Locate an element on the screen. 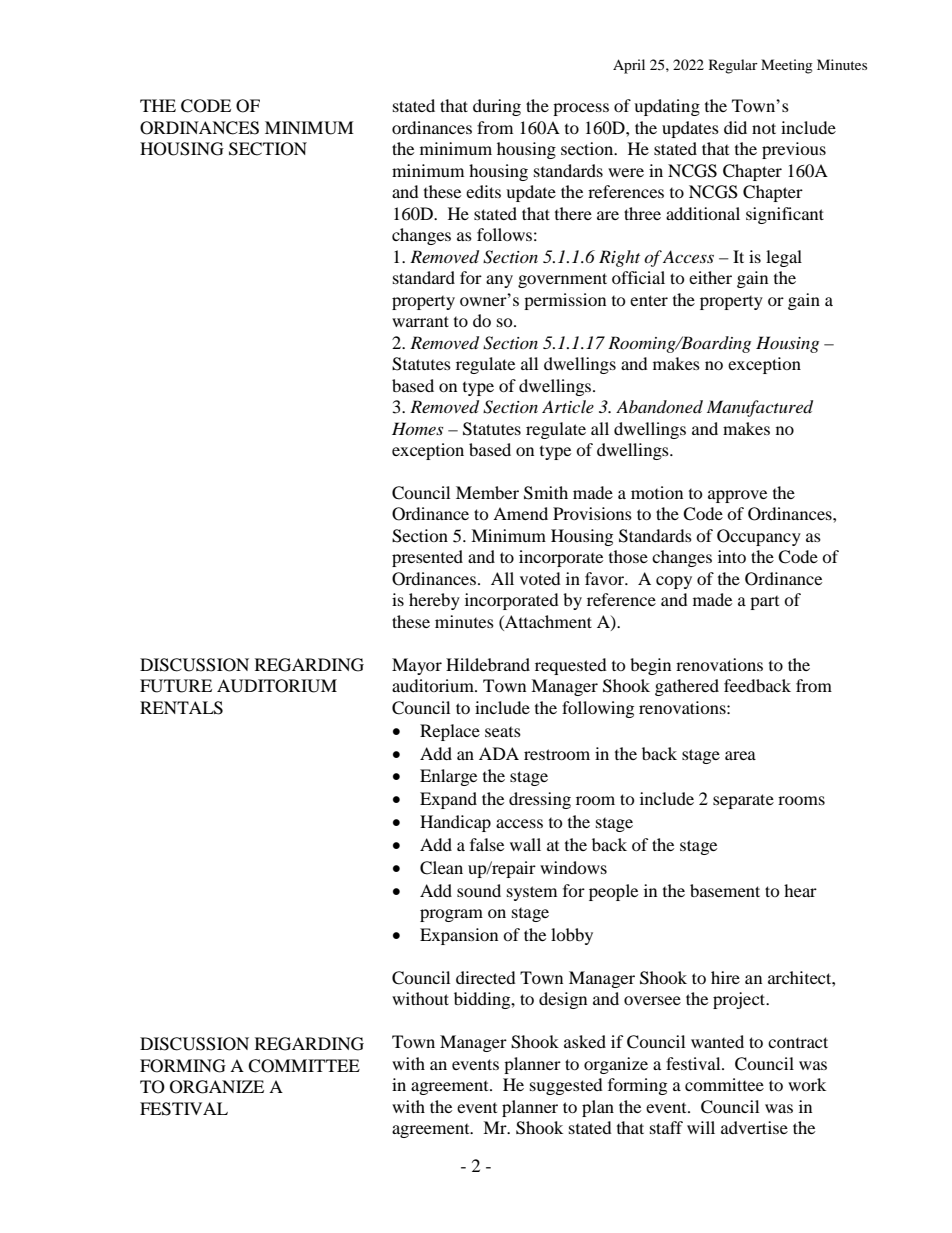 The width and height of the screenshot is (952, 1233). directed is located at coordinates (486, 977).
